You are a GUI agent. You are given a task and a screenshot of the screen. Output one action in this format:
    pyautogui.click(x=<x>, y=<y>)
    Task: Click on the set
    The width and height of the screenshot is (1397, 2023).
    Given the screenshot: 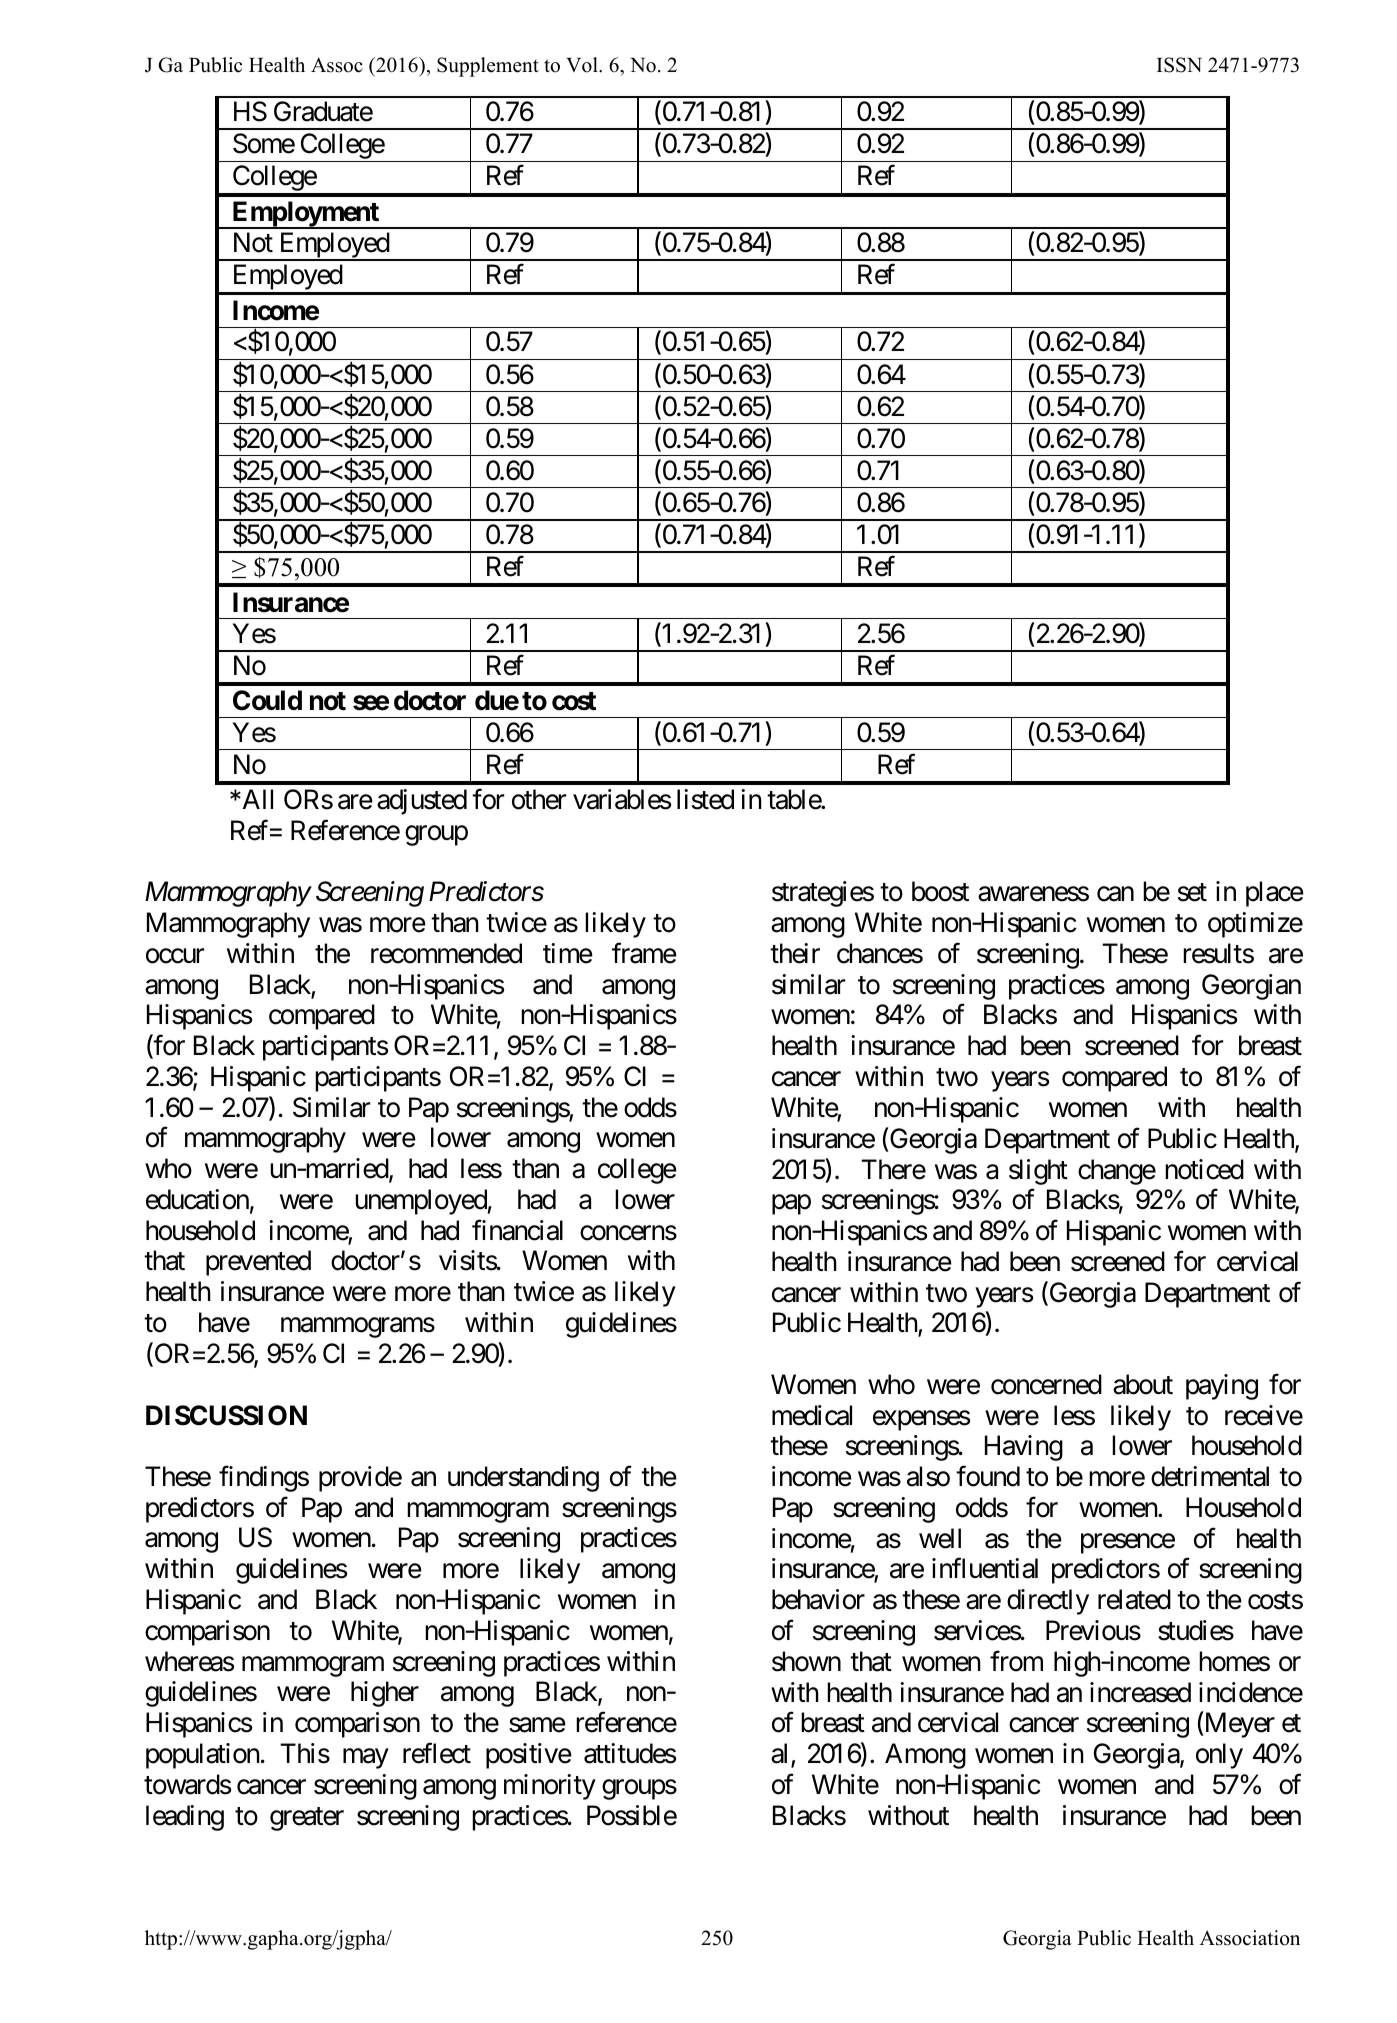 What is the action you would take?
    pyautogui.click(x=1192, y=893)
